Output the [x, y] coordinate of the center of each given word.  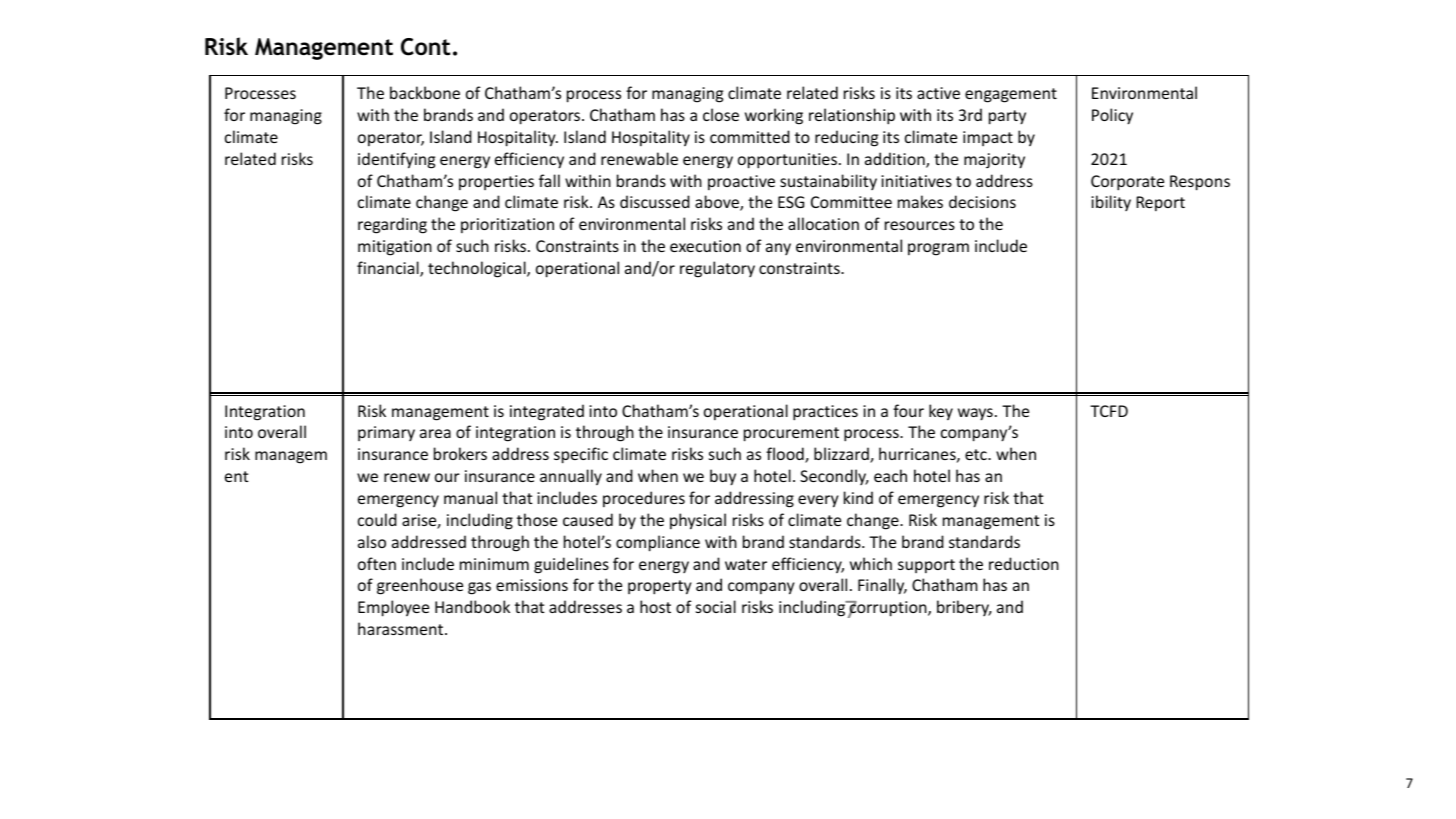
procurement [791, 434]
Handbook [472, 606]
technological [478, 269]
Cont [425, 47]
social [716, 606]
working [774, 116]
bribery [964, 608]
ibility [1111, 203]
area [435, 433]
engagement [1011, 95]
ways [975, 414]
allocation [823, 223]
